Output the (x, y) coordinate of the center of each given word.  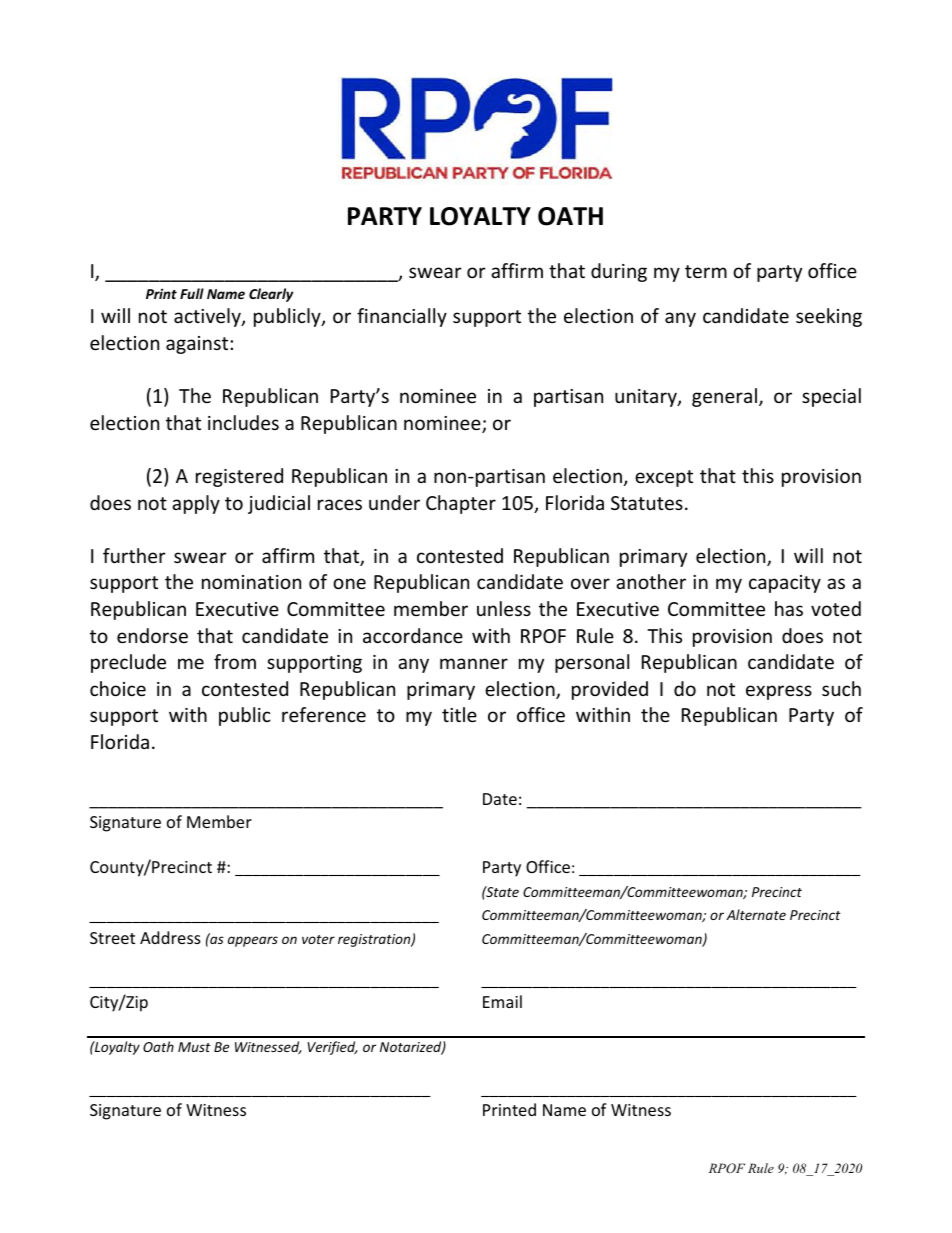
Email (502, 1001)
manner (474, 663)
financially (402, 317)
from (235, 661)
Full (192, 293)
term (706, 271)
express (779, 692)
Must (194, 1047)
